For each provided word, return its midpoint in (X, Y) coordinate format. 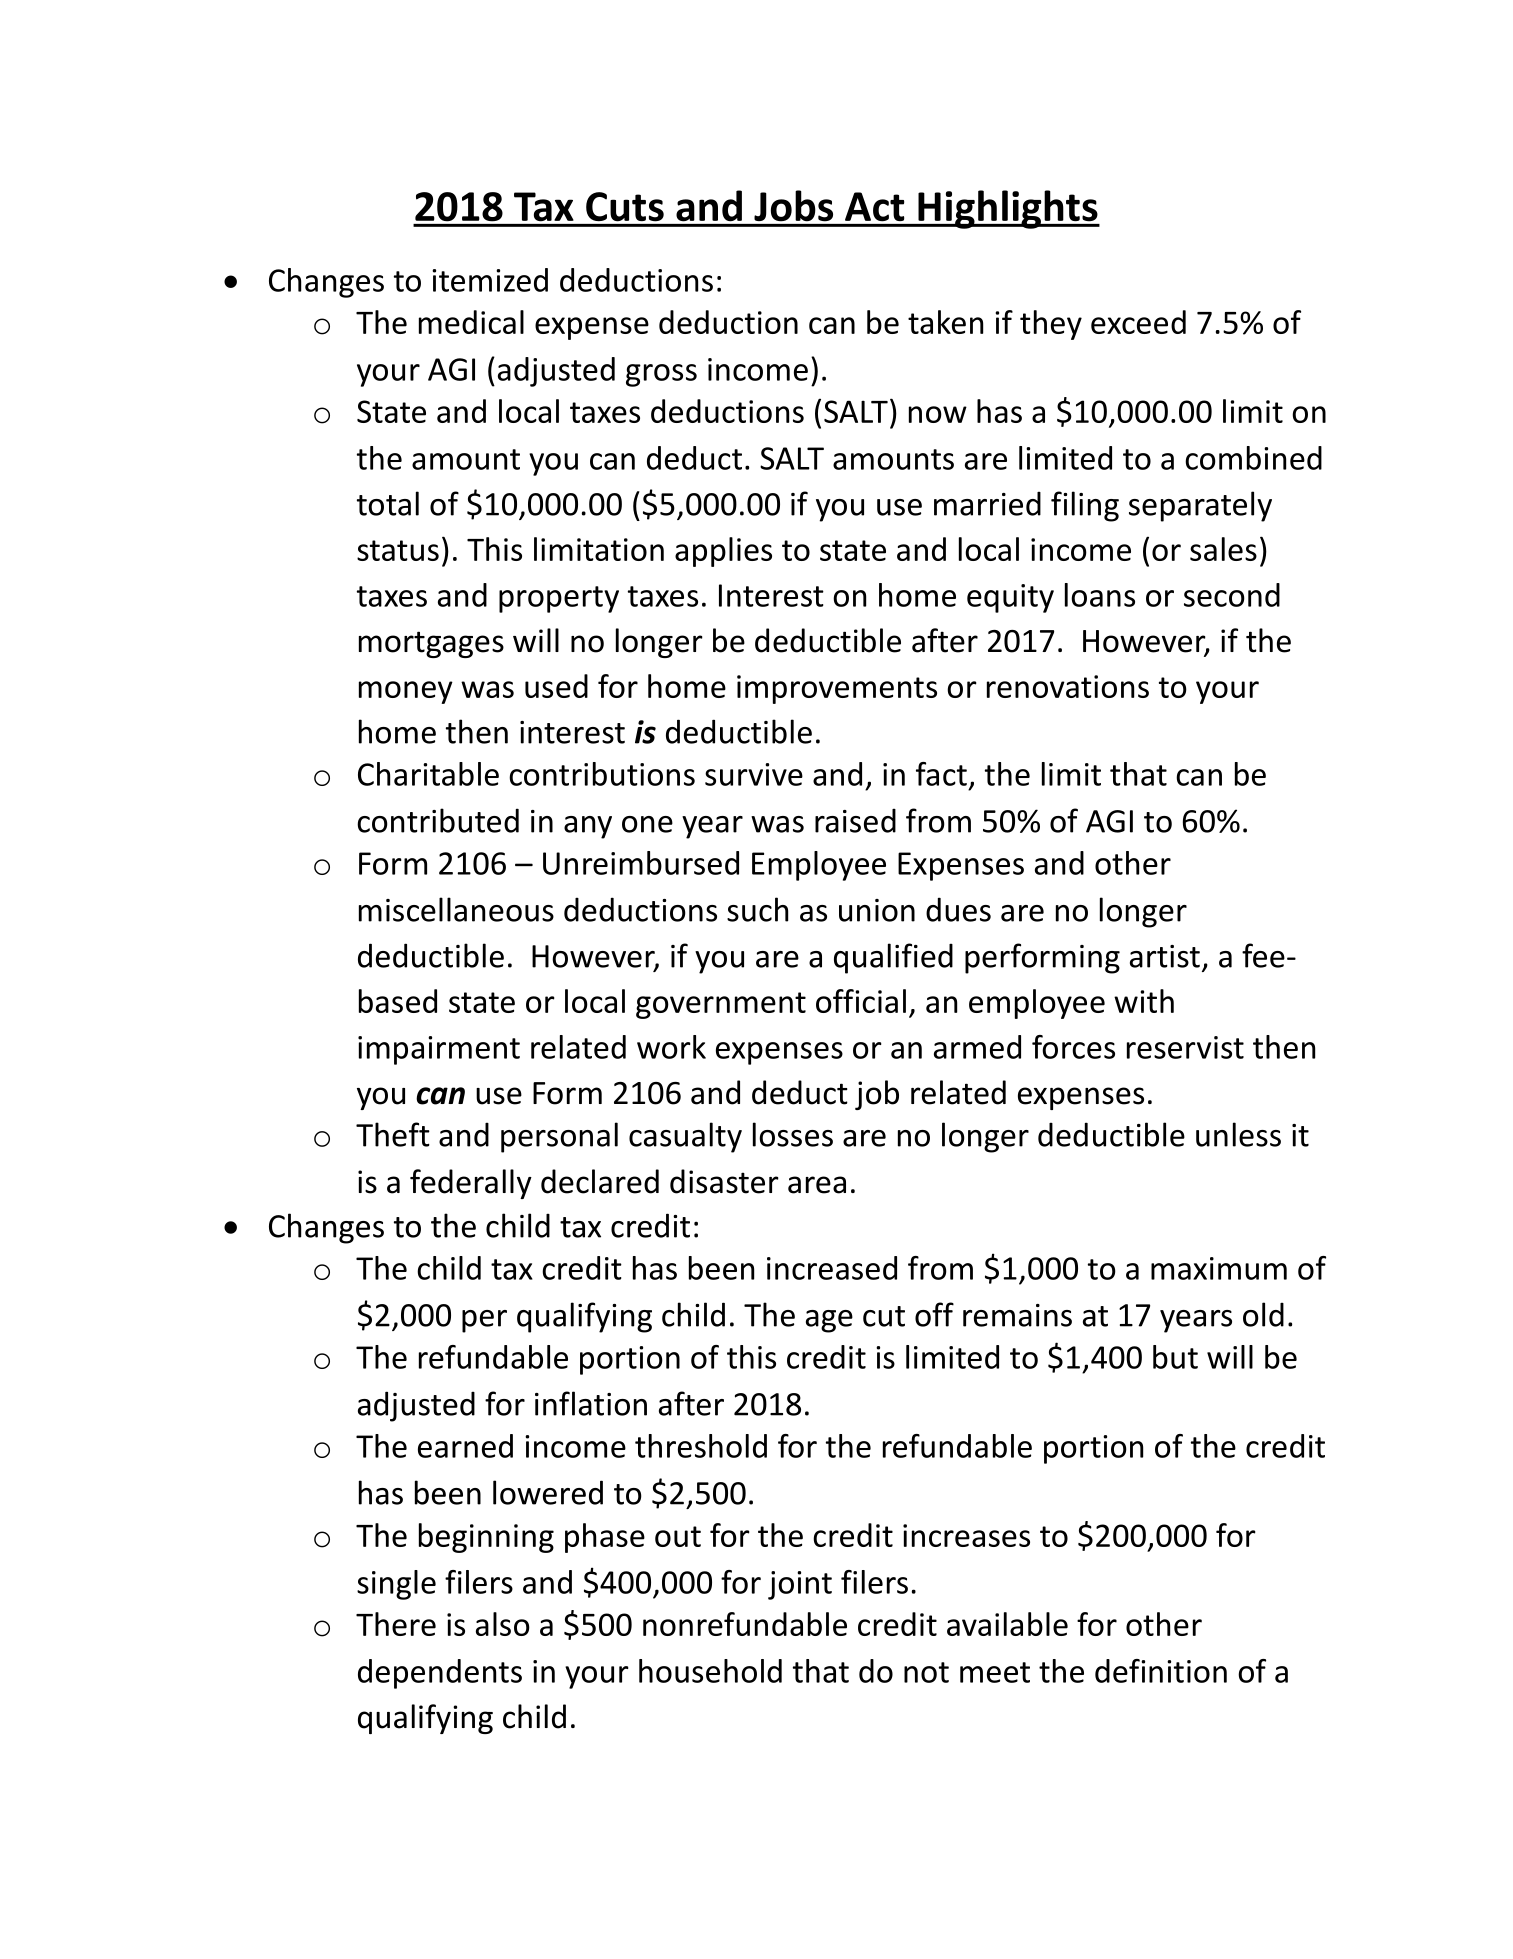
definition (1161, 1671)
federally (471, 1184)
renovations (1068, 686)
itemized (490, 280)
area (817, 1185)
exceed (1138, 322)
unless (1238, 1134)
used (556, 686)
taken (945, 322)
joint (800, 1585)
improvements (837, 689)
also (503, 1624)
